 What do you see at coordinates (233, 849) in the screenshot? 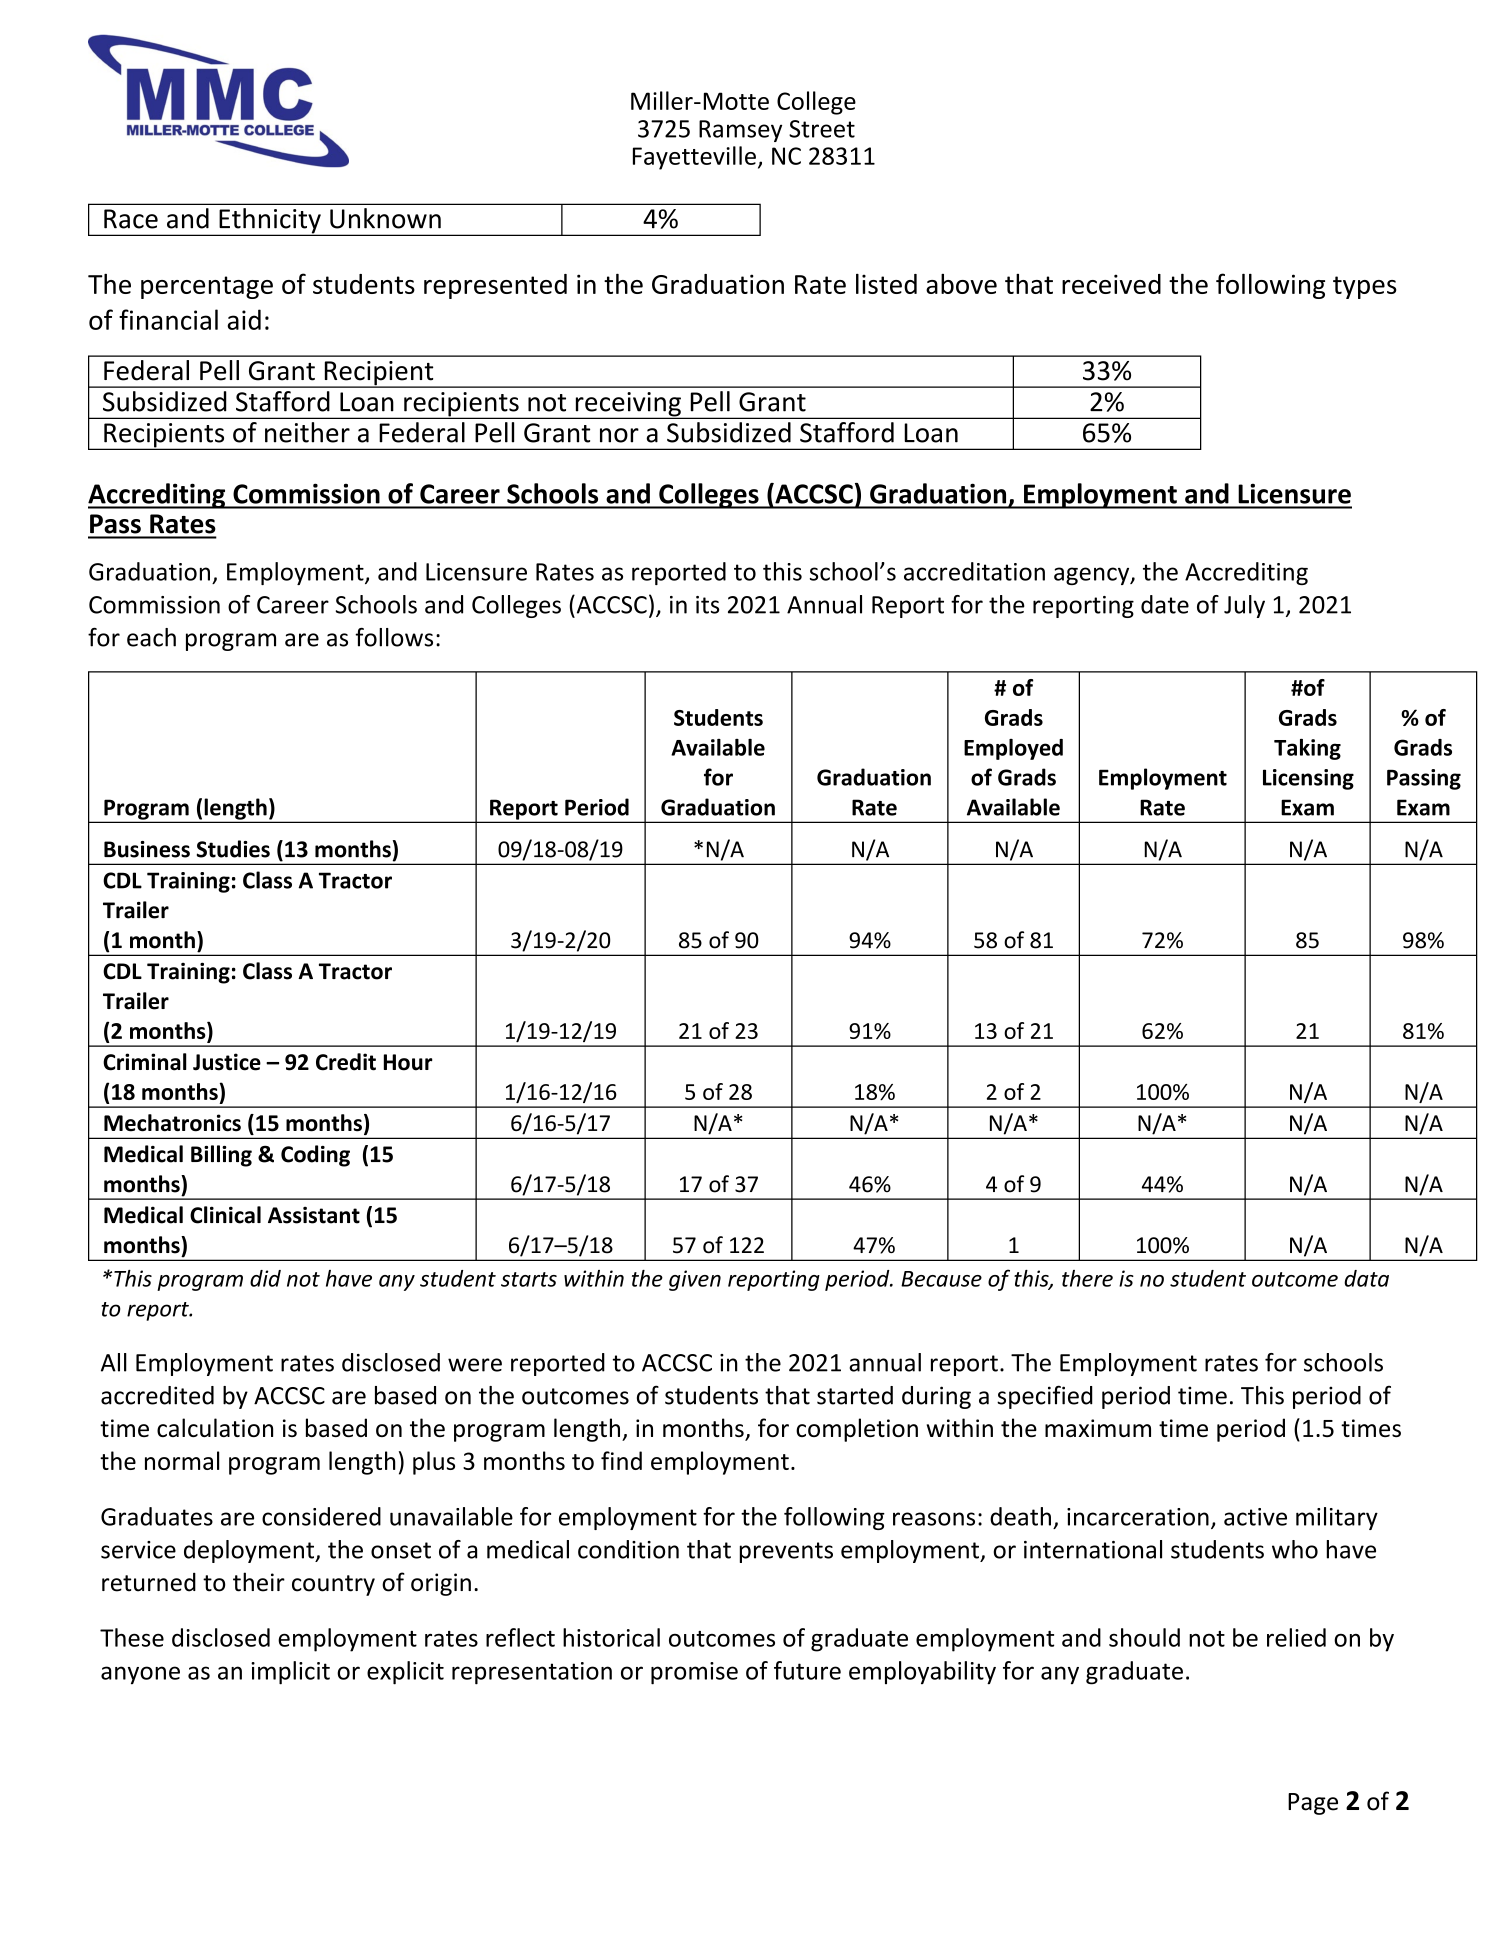
I see `Studies` at bounding box center [233, 849].
